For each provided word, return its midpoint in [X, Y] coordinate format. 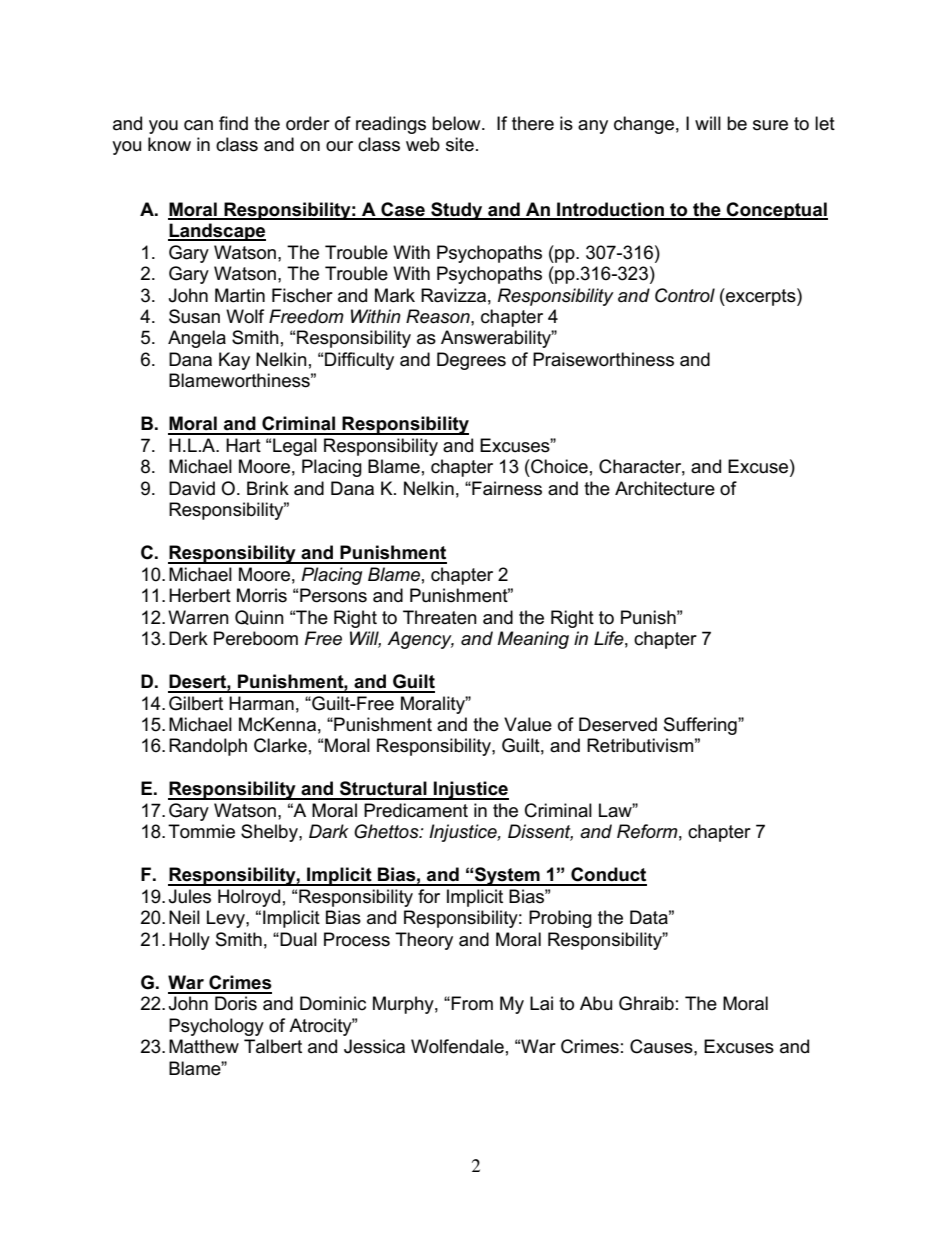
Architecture [665, 488]
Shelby [270, 833]
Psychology [216, 1027]
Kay [234, 361]
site [460, 144]
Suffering [701, 726]
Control [685, 295]
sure [770, 125]
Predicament [416, 810]
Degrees [471, 361]
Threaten [440, 617]
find [233, 123]
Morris [262, 595]
